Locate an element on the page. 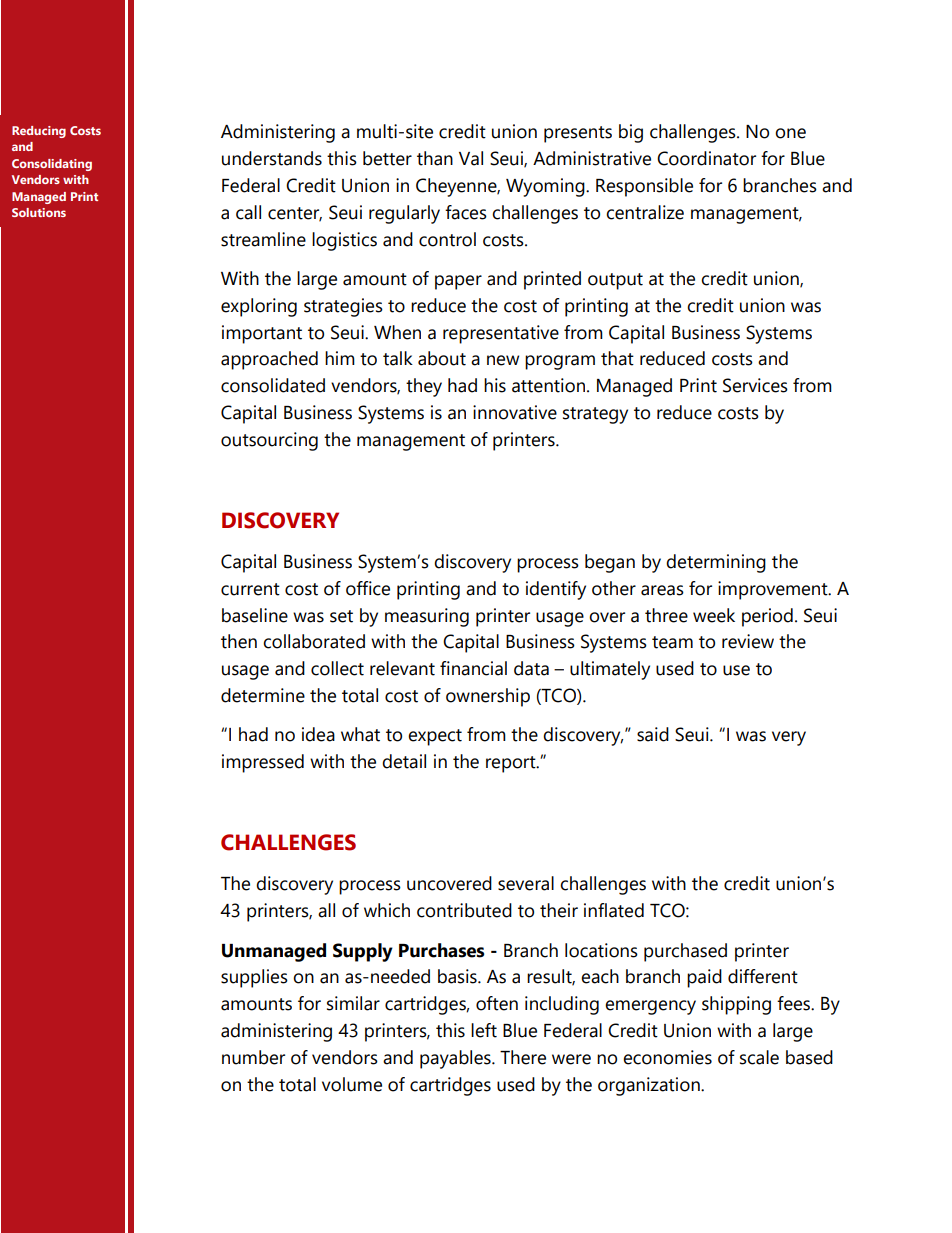  which is located at coordinates (387, 910).
